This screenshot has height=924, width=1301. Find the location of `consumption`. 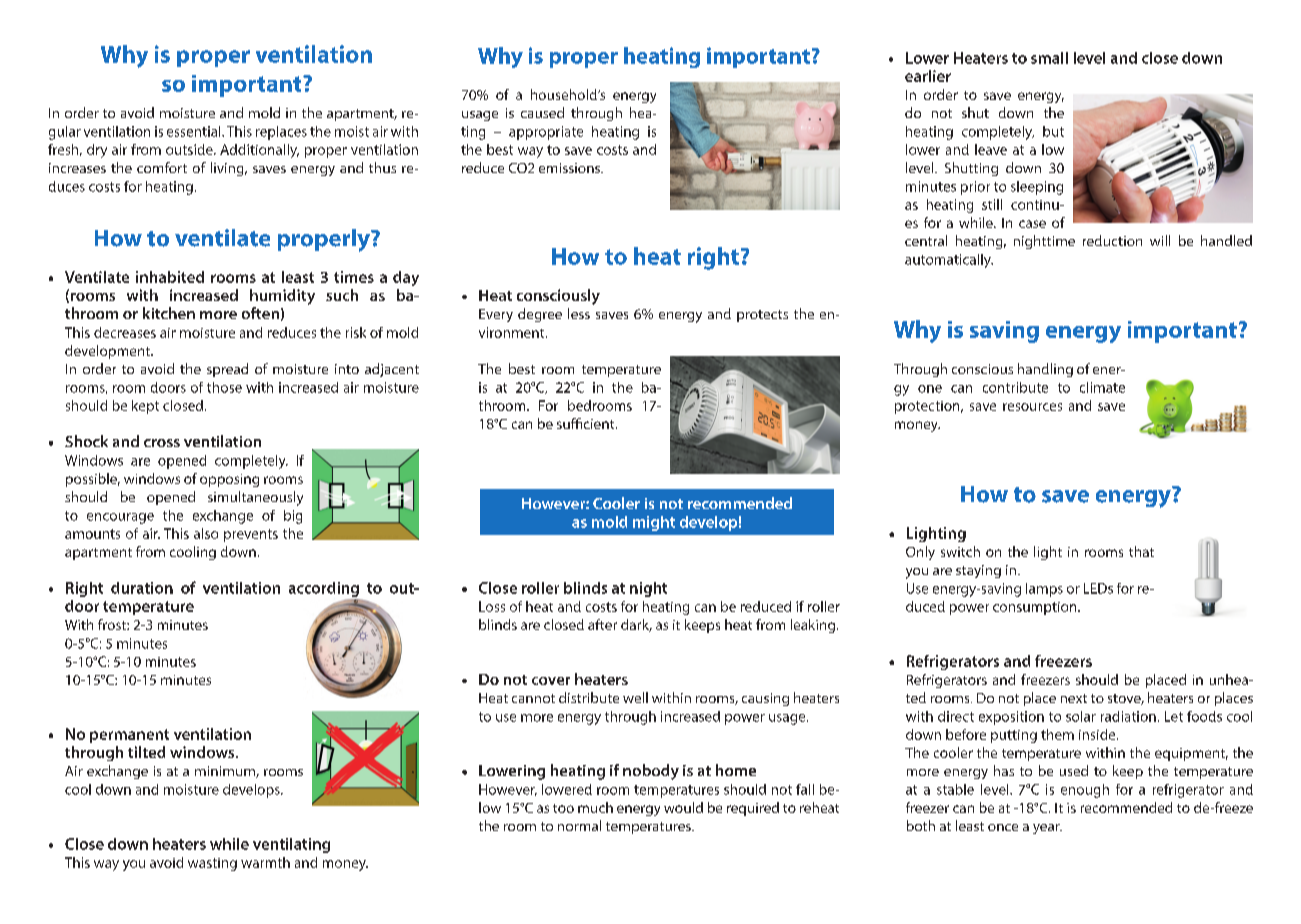

consumption is located at coordinates (1036, 608).
